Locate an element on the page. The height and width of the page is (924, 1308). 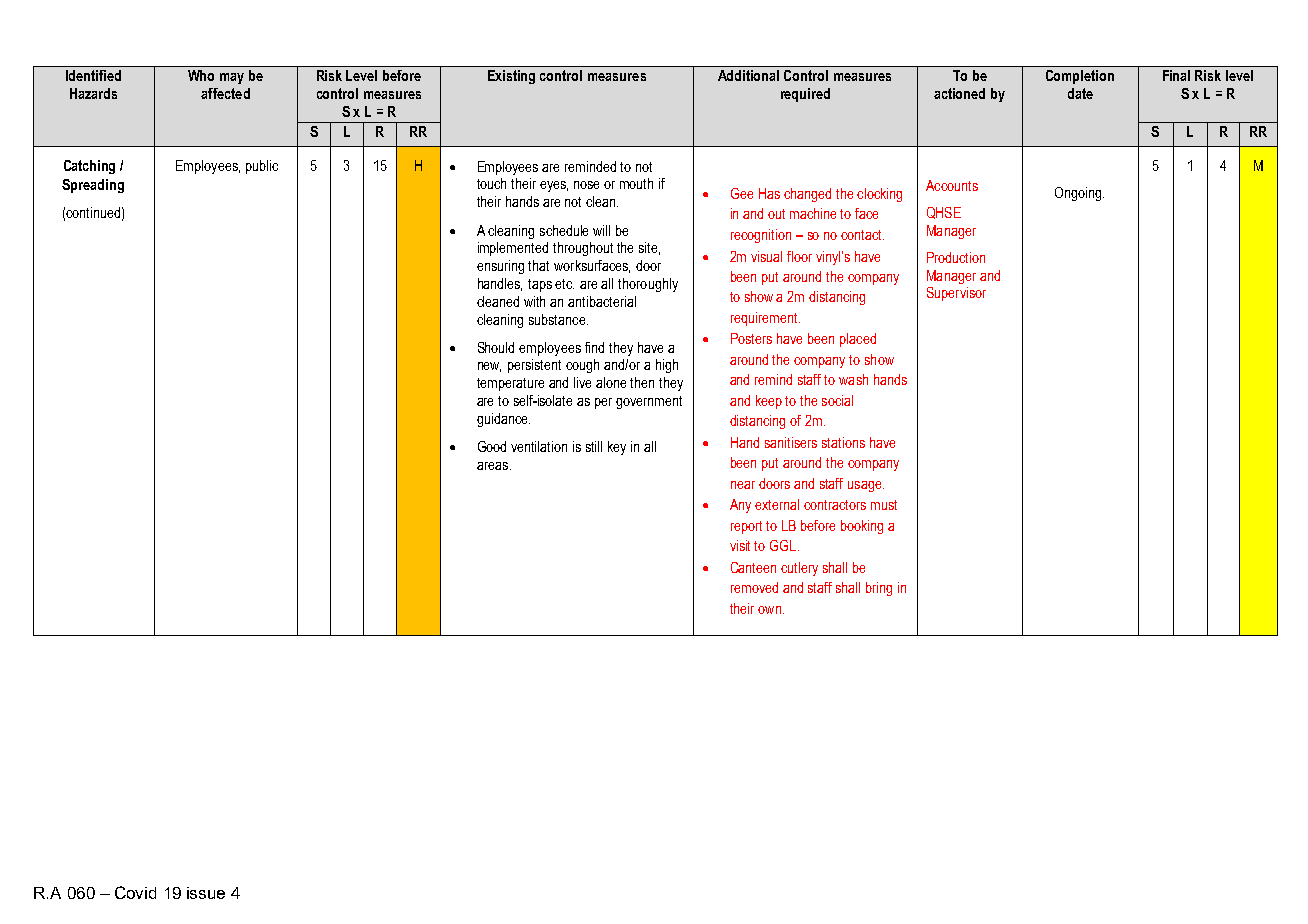
date is located at coordinates (1080, 93).
